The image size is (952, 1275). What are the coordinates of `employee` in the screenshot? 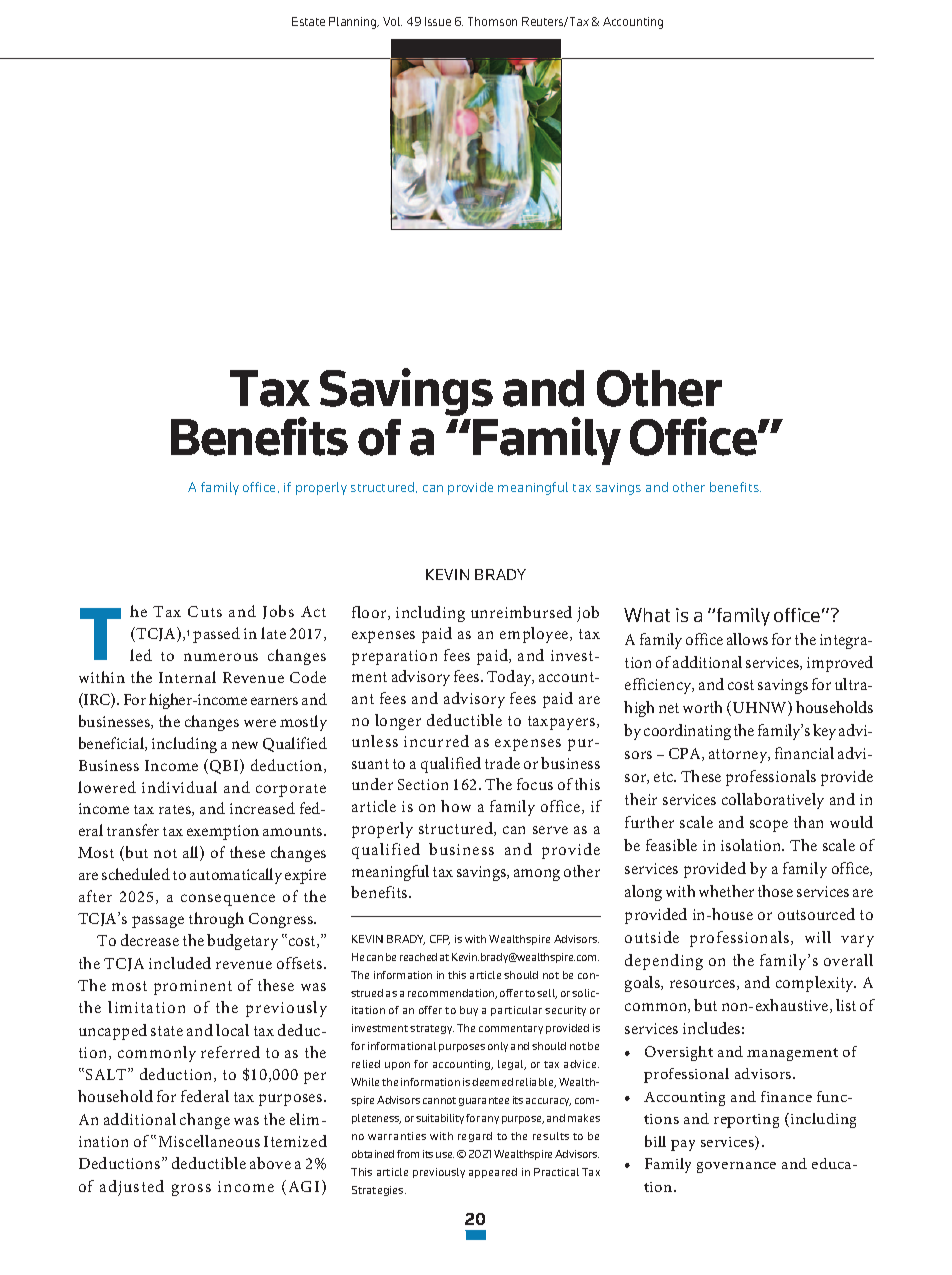 It's located at (535, 635).
